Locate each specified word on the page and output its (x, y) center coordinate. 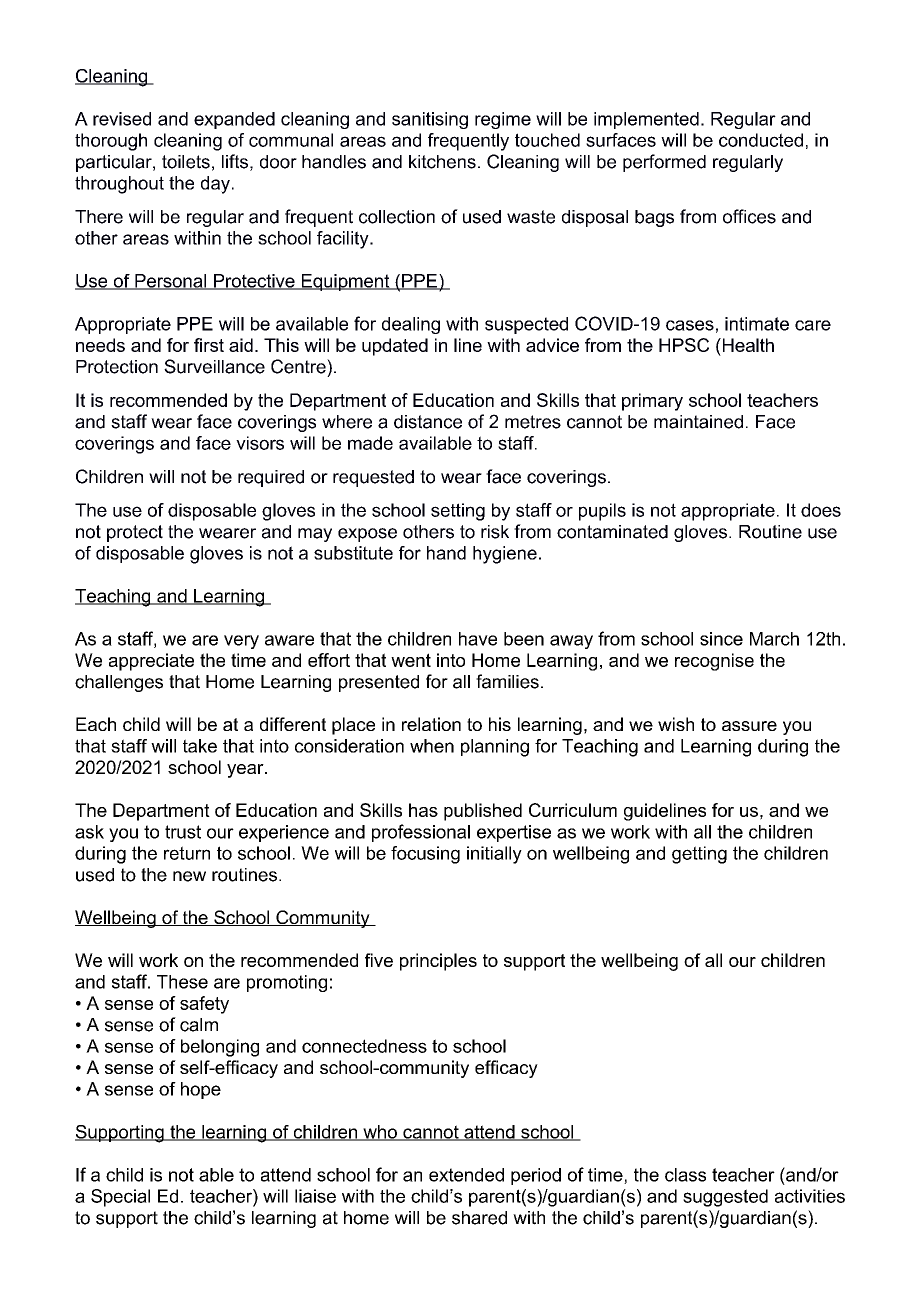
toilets (186, 162)
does (821, 510)
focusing (425, 855)
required (271, 478)
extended (466, 1175)
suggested (725, 1198)
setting (458, 512)
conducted (761, 140)
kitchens (442, 162)
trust (183, 832)
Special (120, 1198)
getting (699, 855)
